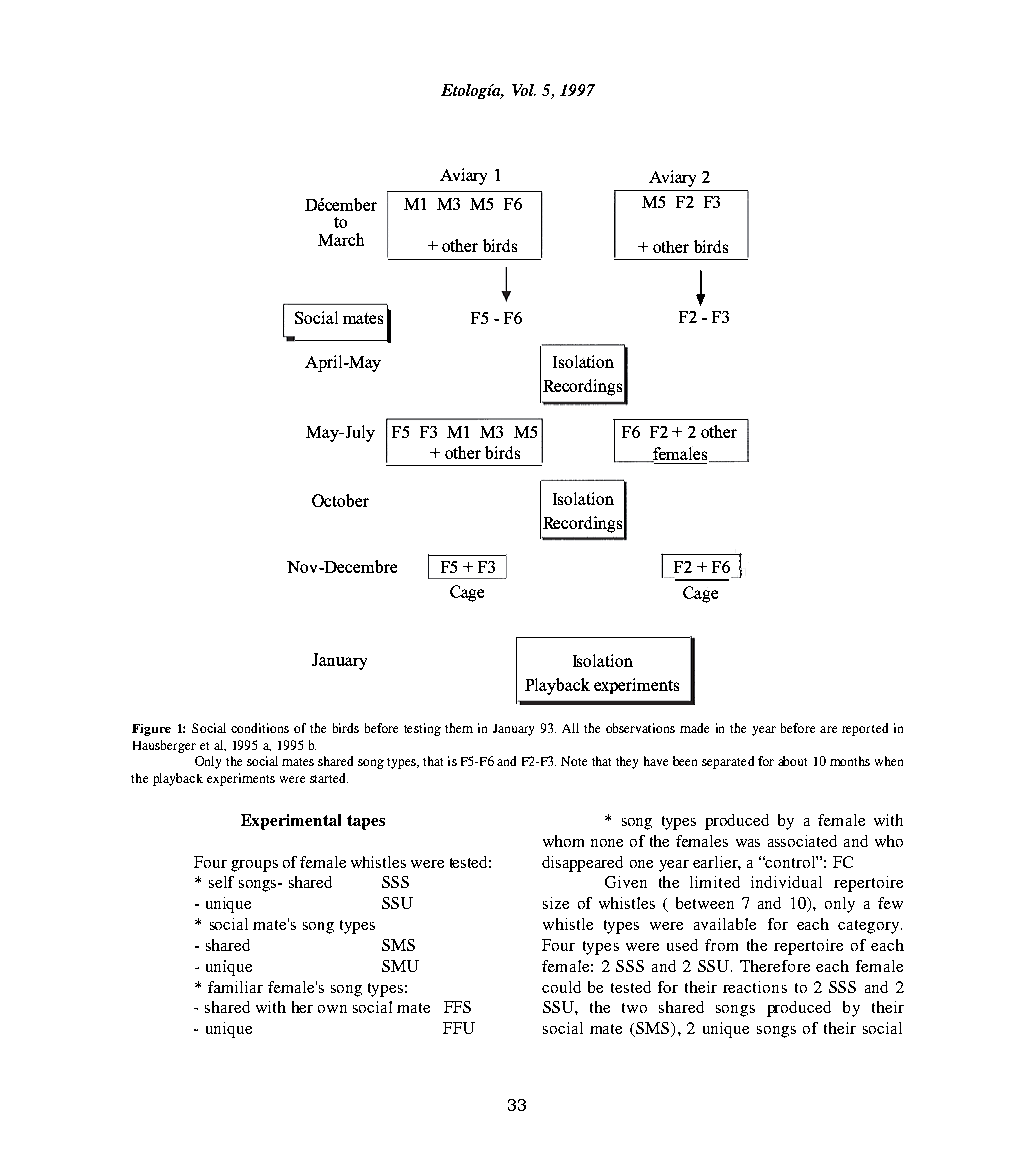 The image size is (1029, 1176). I want to click on familiar, so click(235, 987).
